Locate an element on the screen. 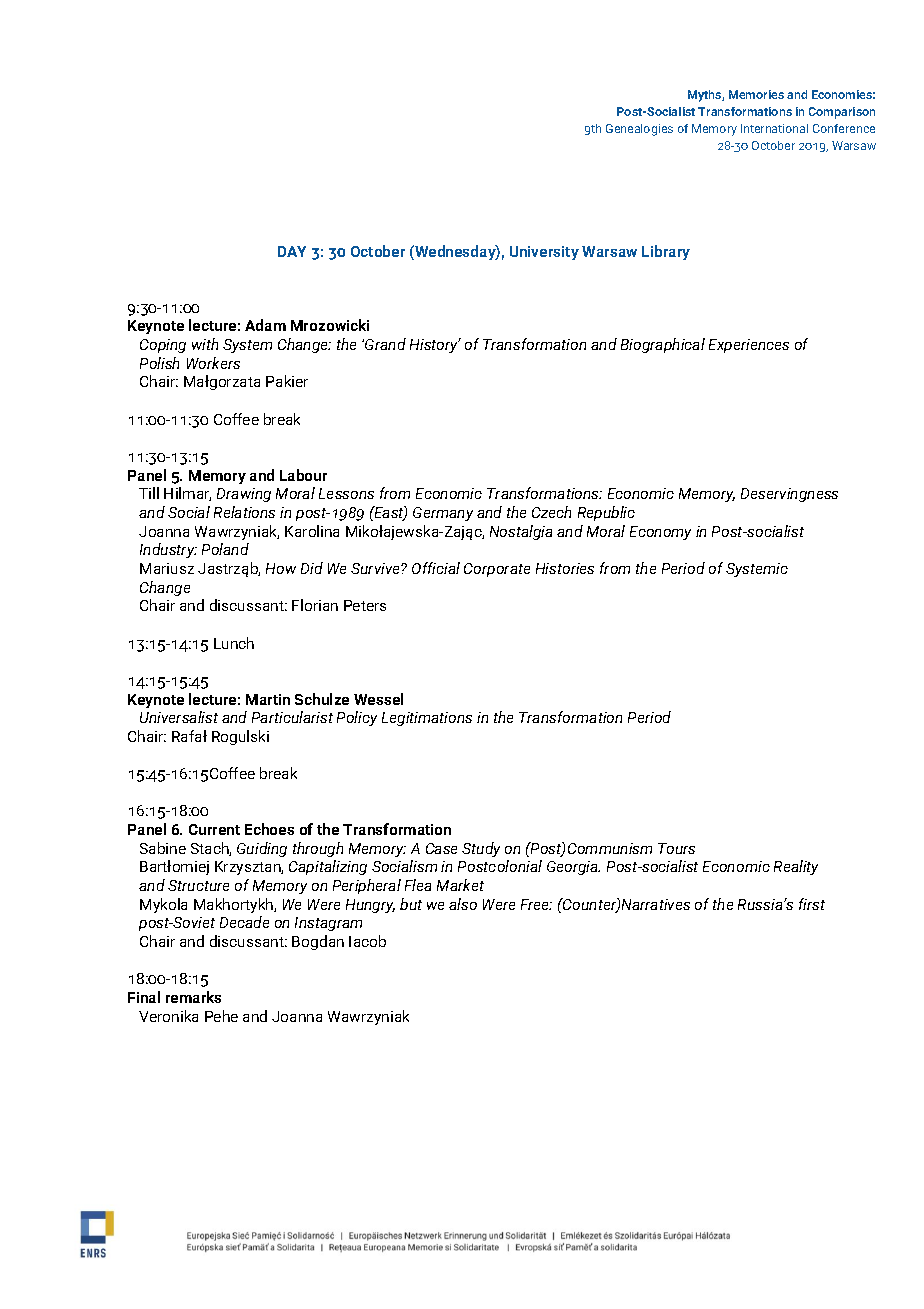  first is located at coordinates (812, 904).
